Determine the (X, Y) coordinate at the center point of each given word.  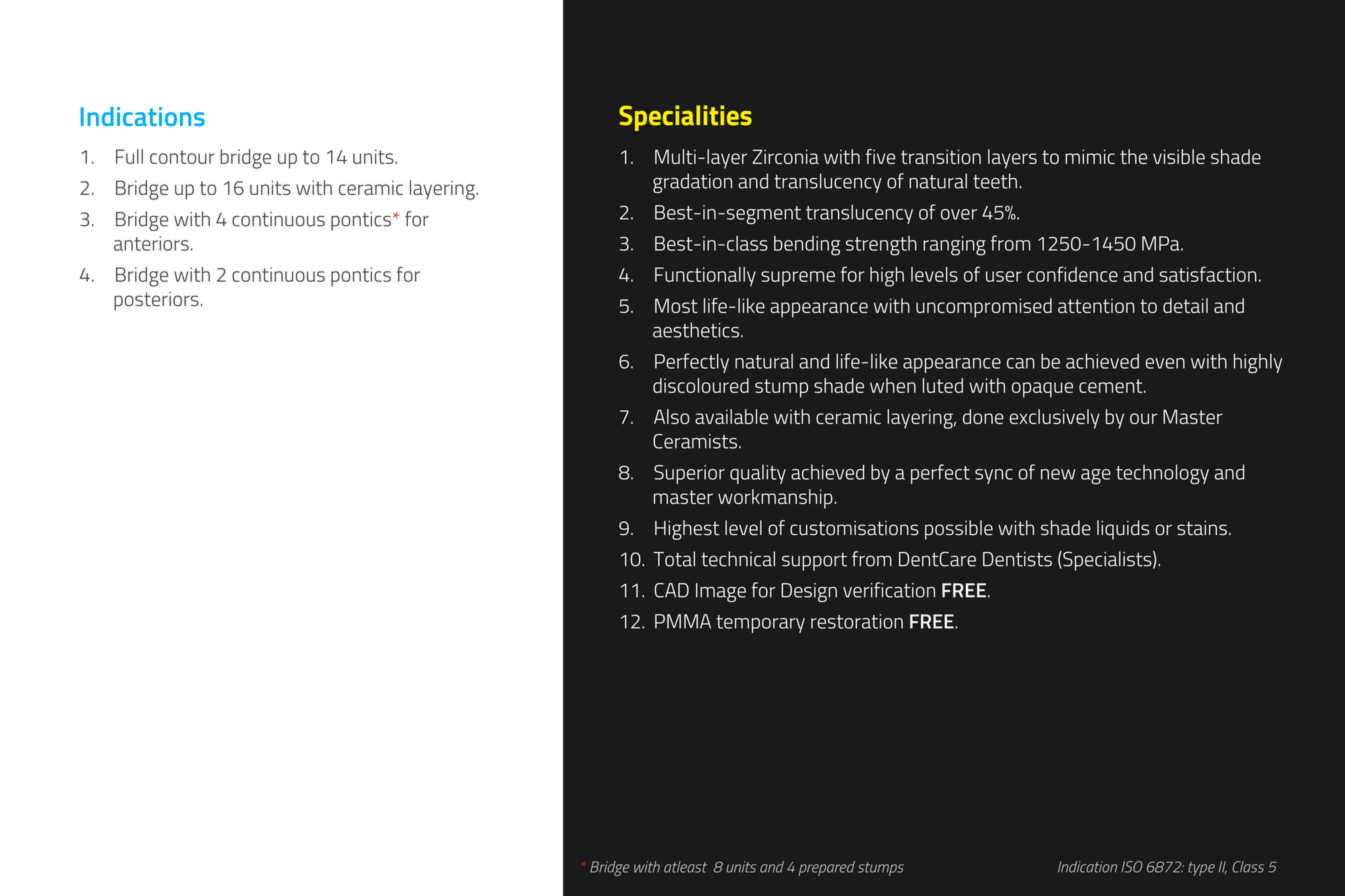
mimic (1090, 156)
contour (182, 157)
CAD (671, 590)
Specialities (685, 118)
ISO (1132, 867)
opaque (1042, 390)
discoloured (701, 385)
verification (889, 590)
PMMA (683, 621)
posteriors (156, 301)
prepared (826, 868)
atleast (685, 867)
